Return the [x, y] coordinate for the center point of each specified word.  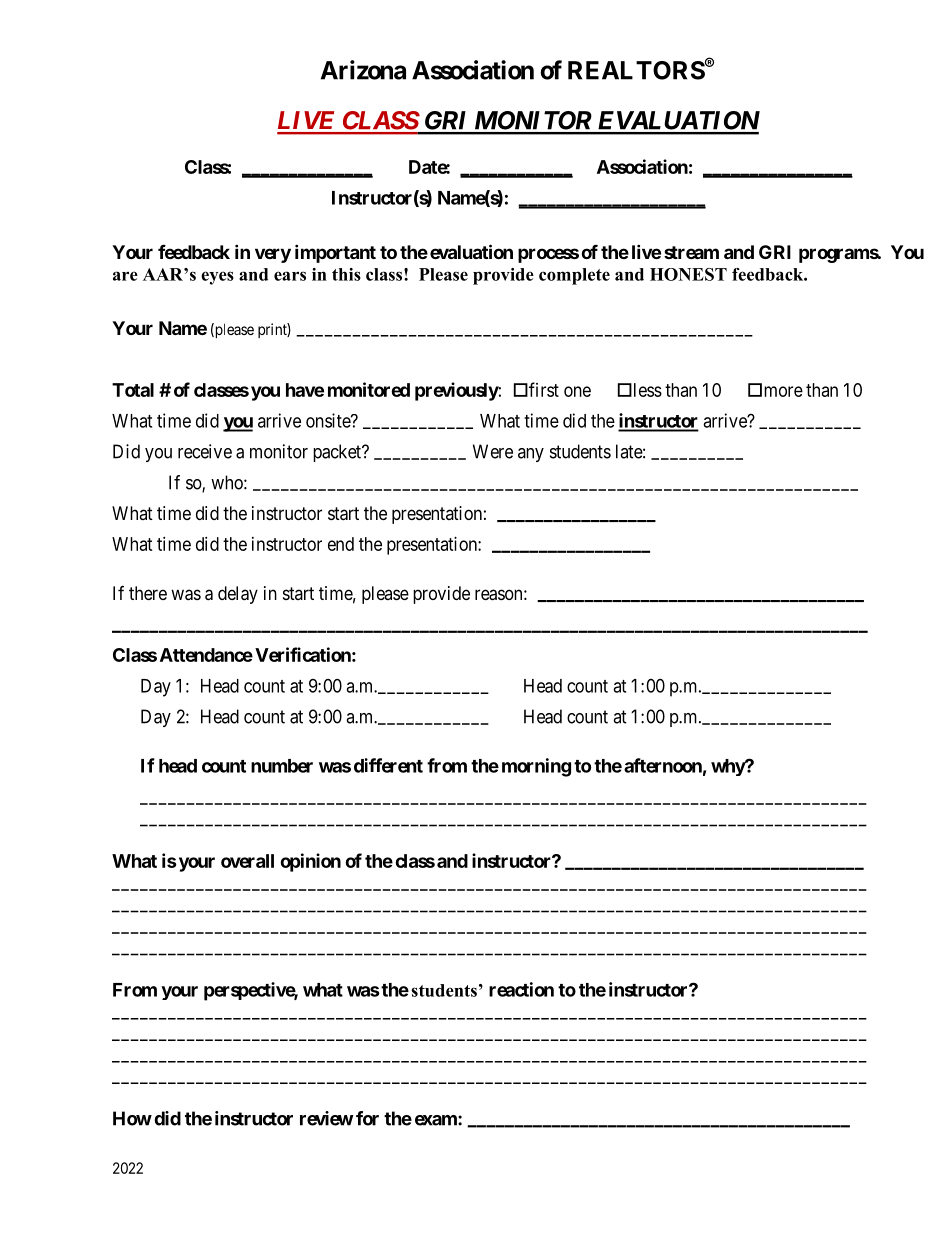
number [282, 766]
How [132, 1118]
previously [457, 391]
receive [205, 451]
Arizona [363, 70]
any [531, 455]
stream [691, 252]
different [388, 765]
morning [536, 767]
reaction [521, 989]
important [335, 253]
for [367, 1118]
